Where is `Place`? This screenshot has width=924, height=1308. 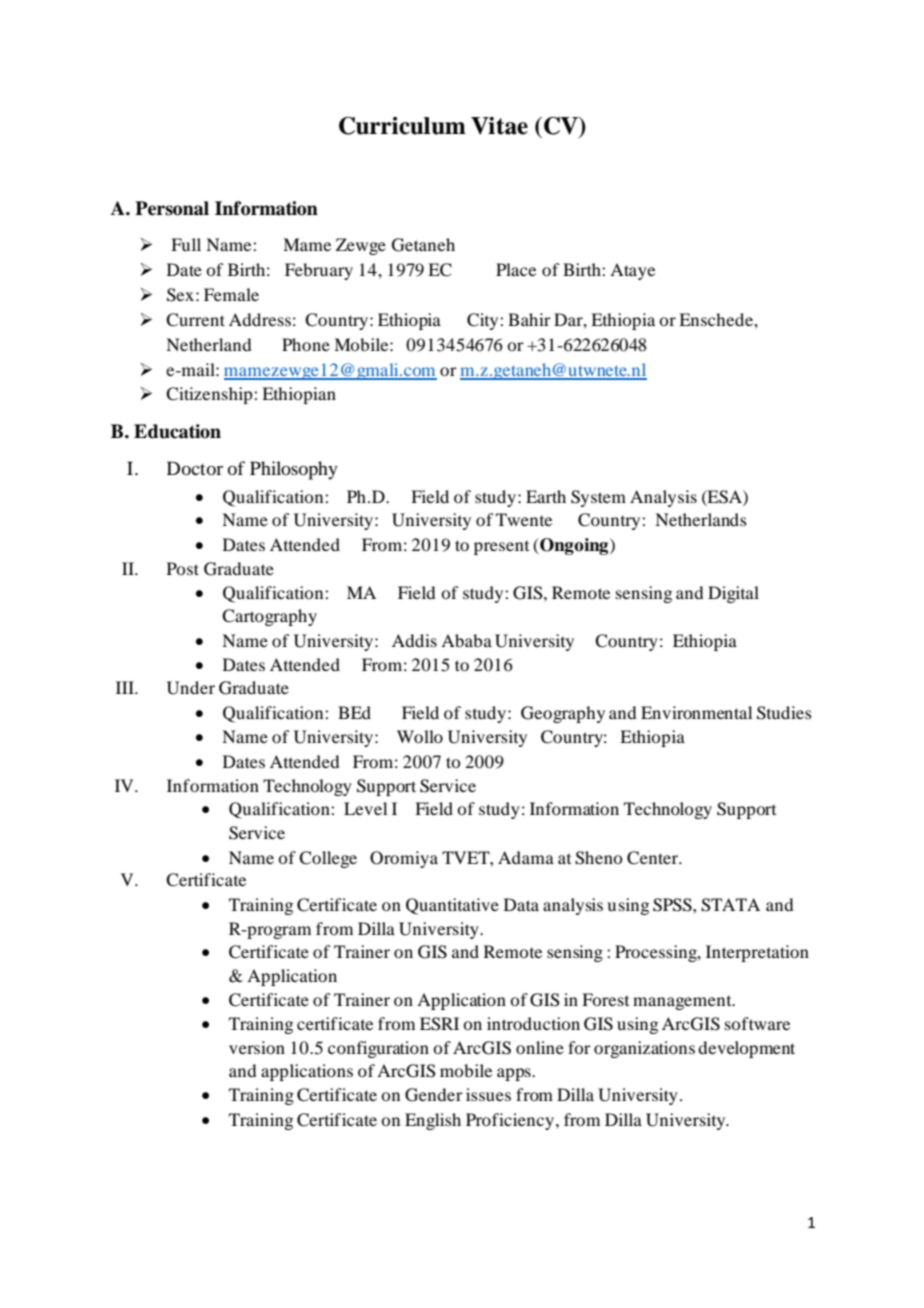 Place is located at coordinates (516, 269).
